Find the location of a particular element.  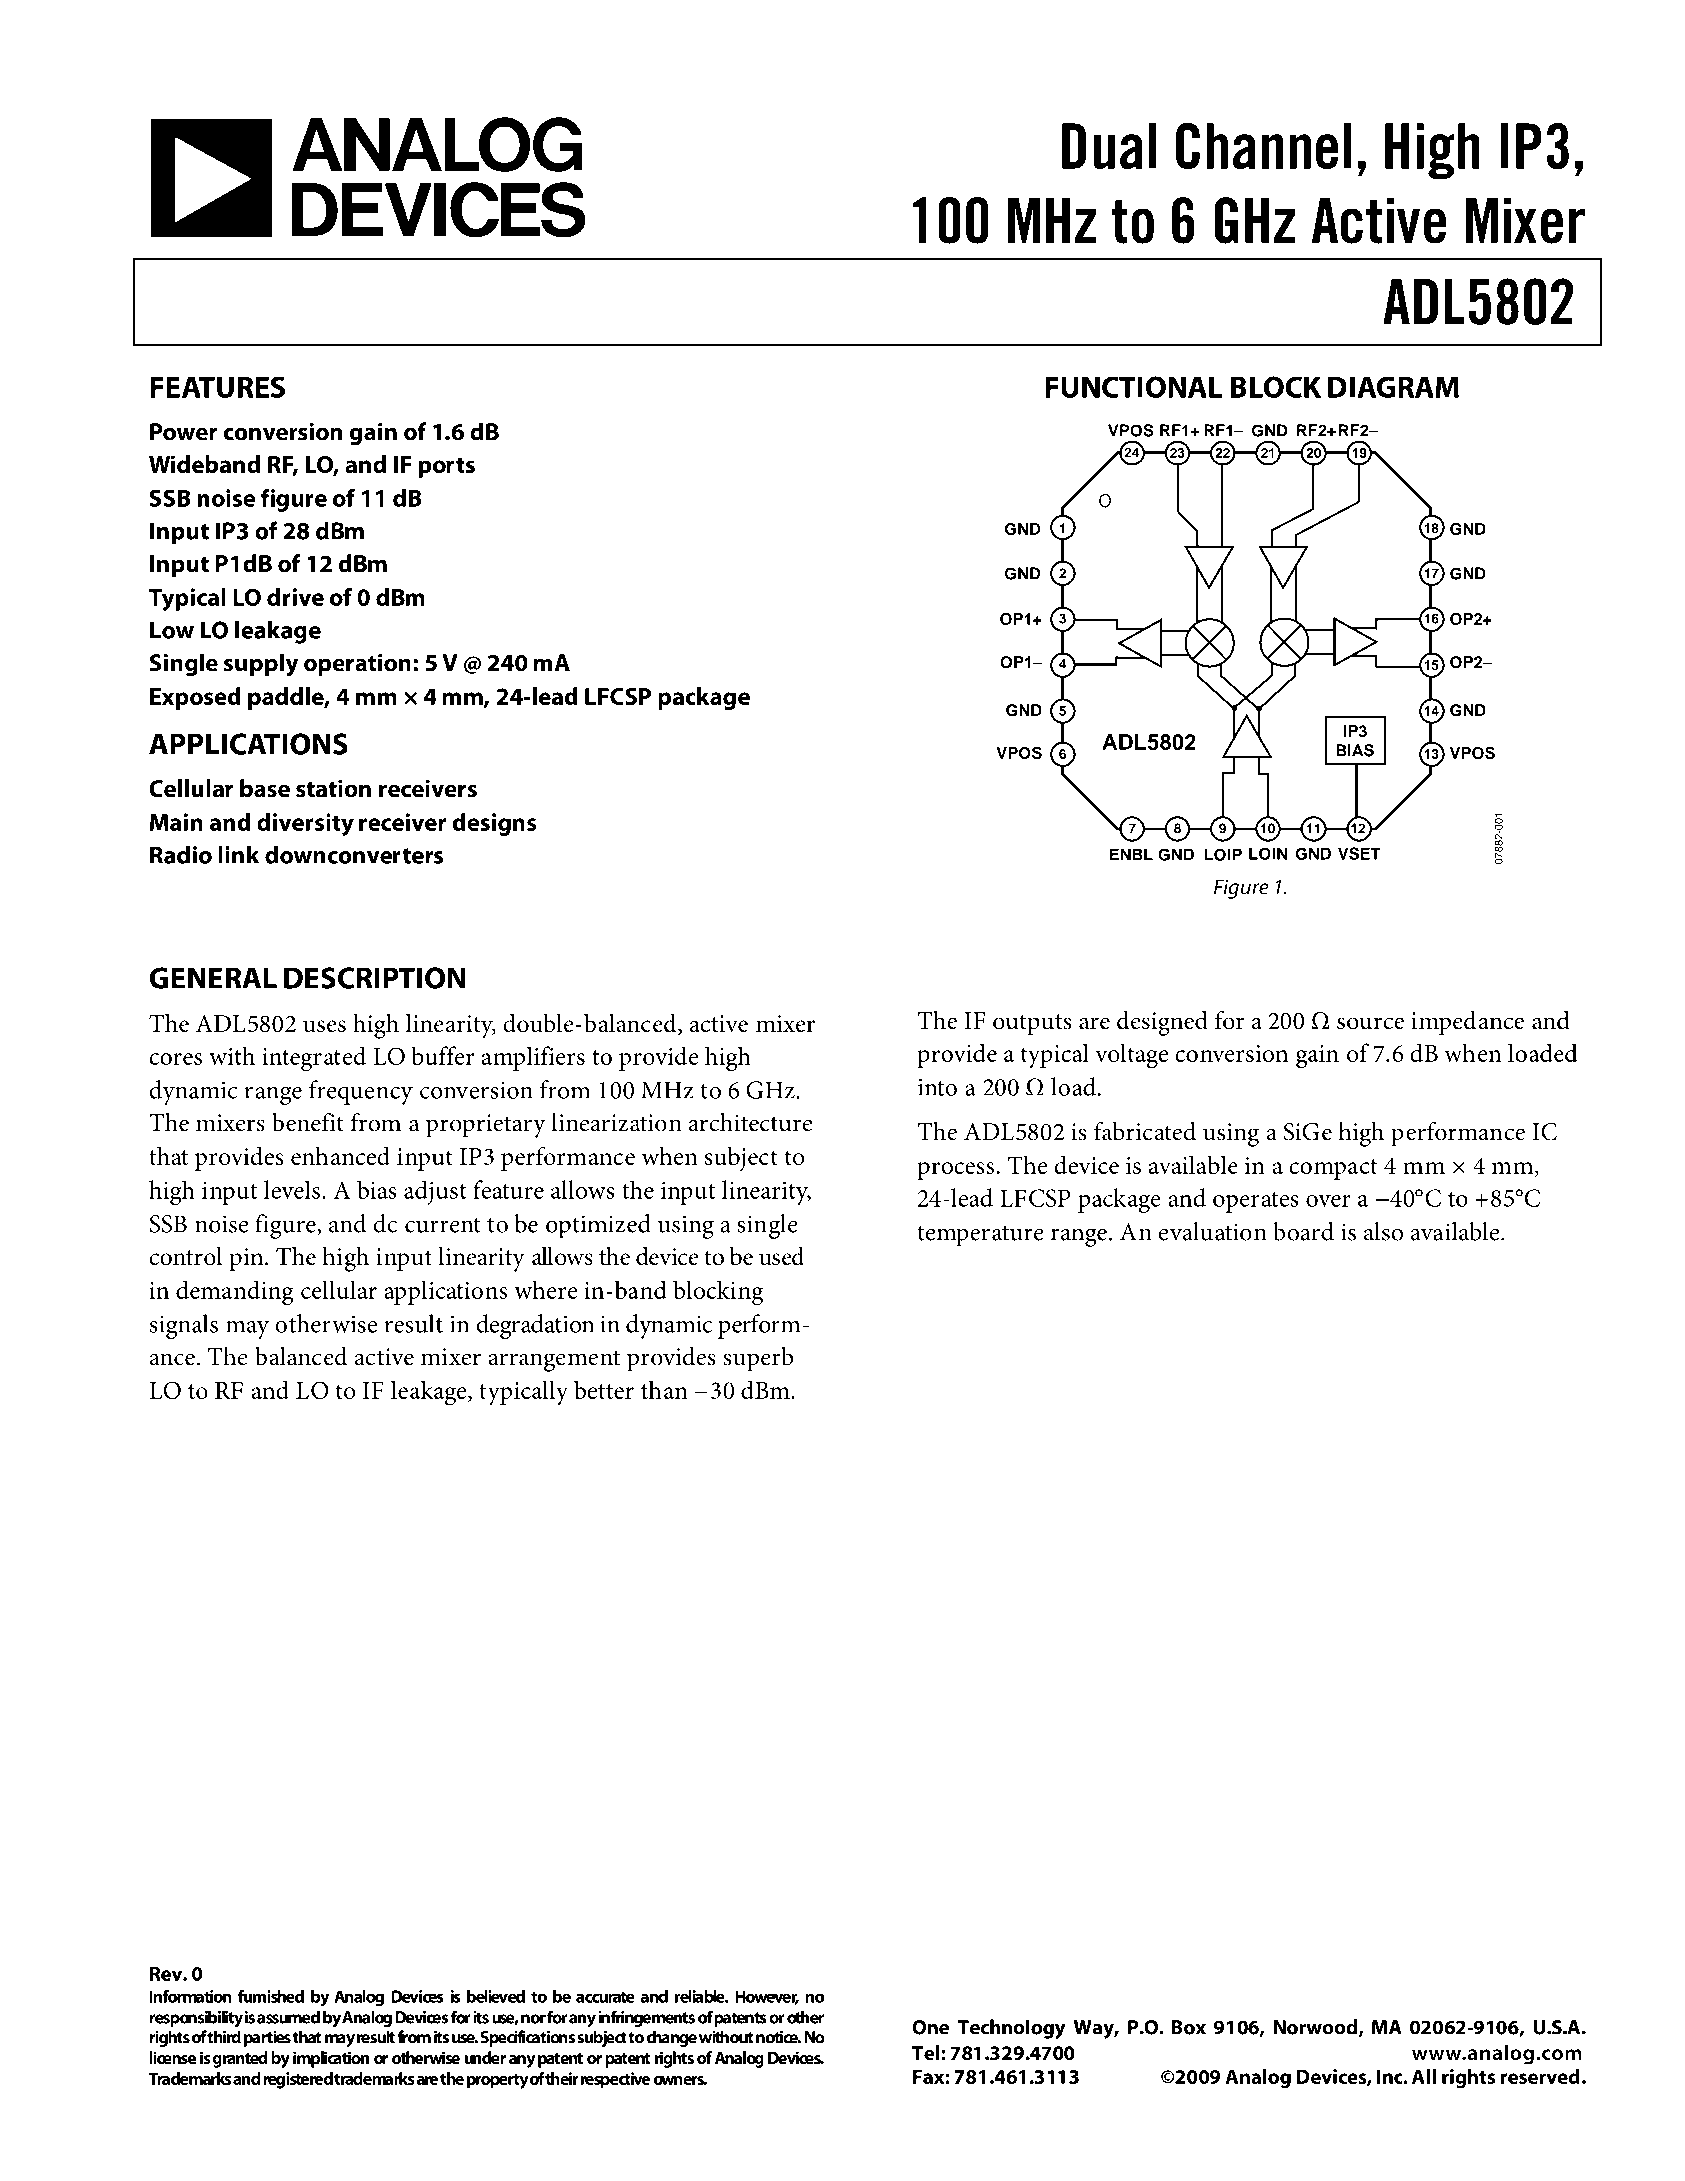

Dual is located at coordinates (1109, 146).
